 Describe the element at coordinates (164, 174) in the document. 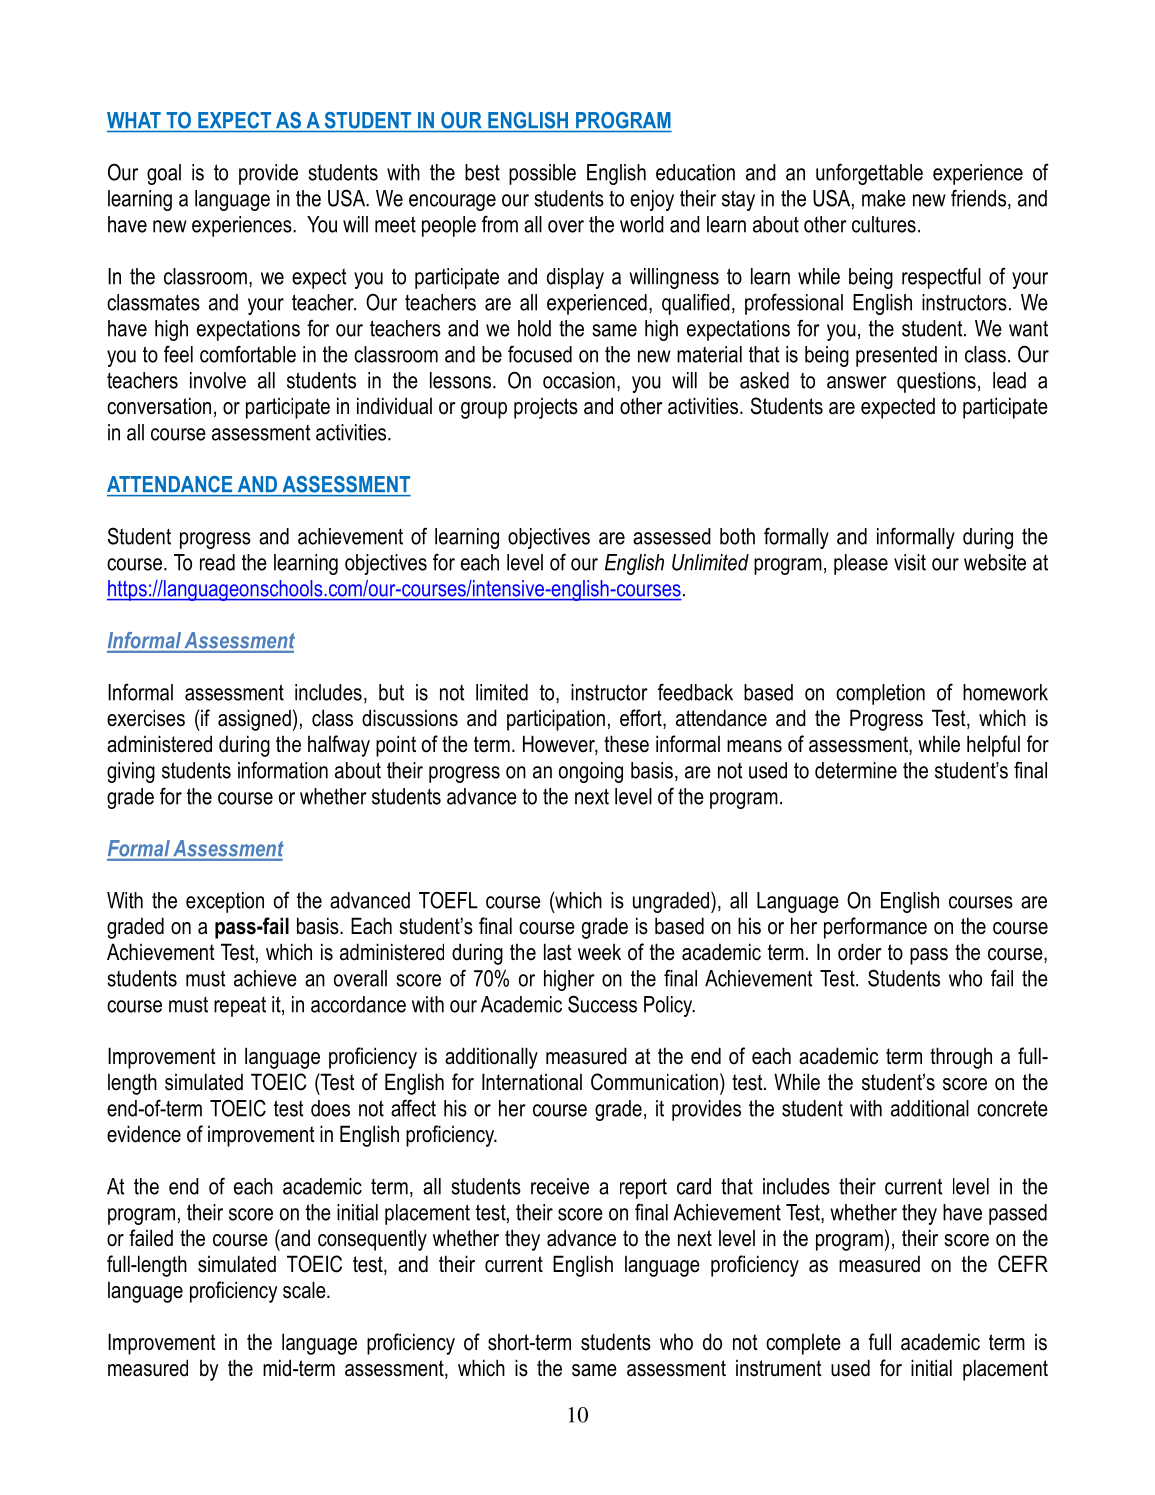

I see `goal` at that location.
